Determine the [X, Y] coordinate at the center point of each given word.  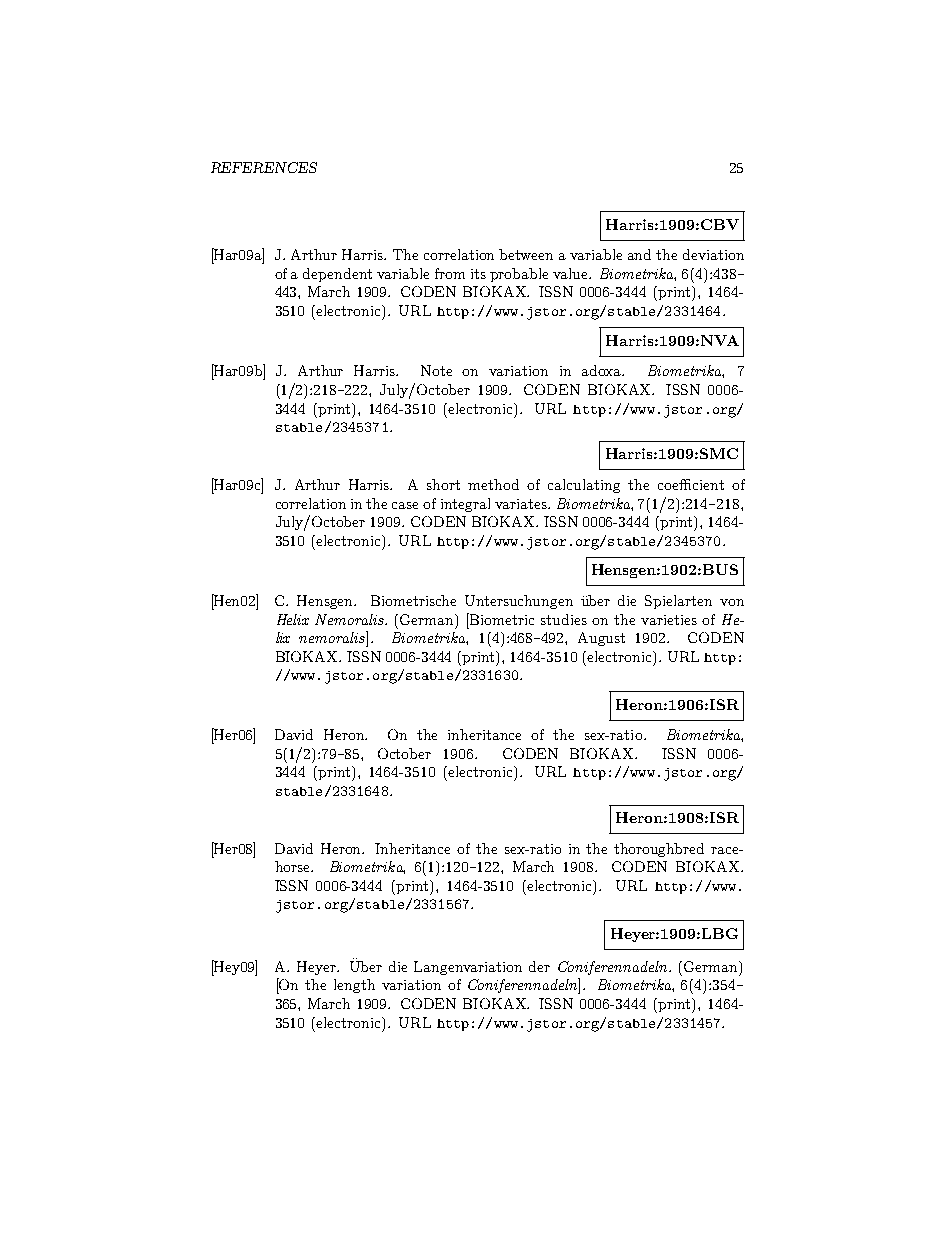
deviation [713, 254]
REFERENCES [264, 167]
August [601, 639]
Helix [293, 619]
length [354, 986]
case [405, 505]
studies [564, 619]
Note [436, 370]
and [639, 254]
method [493, 484]
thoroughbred [659, 850]
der [539, 966]
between [526, 254]
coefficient [691, 484]
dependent [337, 275]
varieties [669, 620]
